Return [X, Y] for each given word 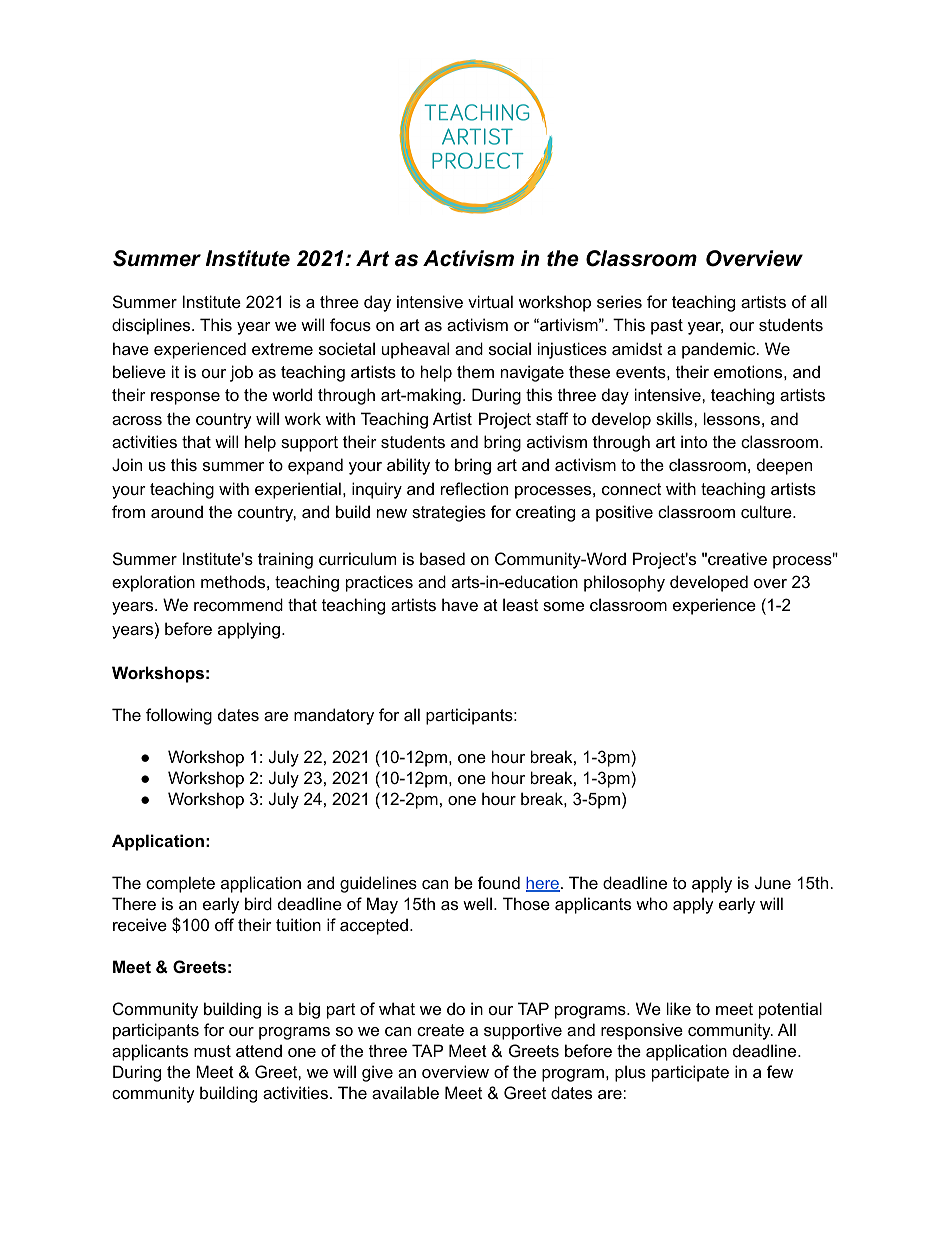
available [405, 1092]
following [179, 716]
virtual [490, 301]
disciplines [152, 326]
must [212, 1051]
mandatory [334, 716]
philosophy [624, 583]
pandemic [720, 350]
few [780, 1071]
